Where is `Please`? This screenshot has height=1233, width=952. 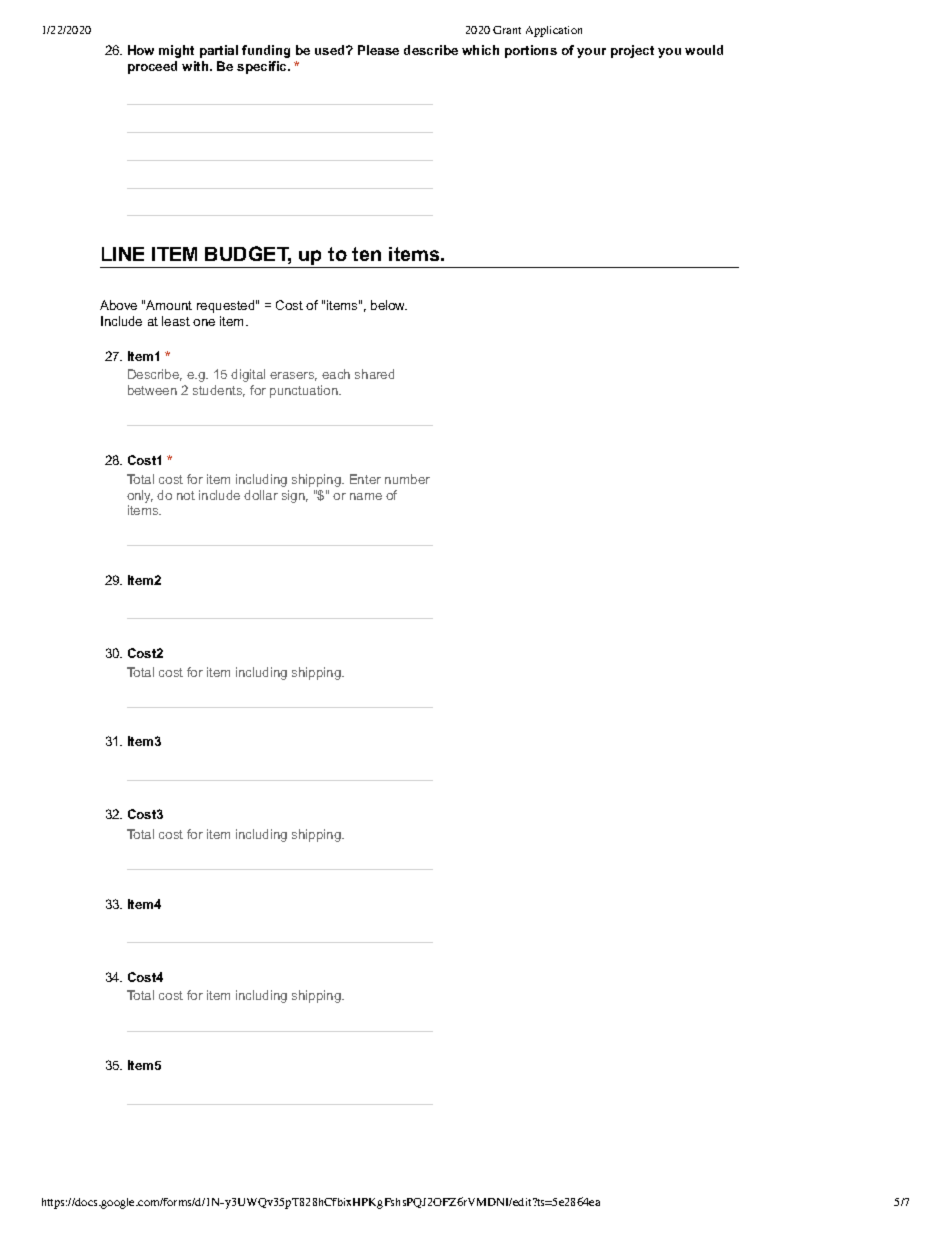
Please is located at coordinates (378, 50).
